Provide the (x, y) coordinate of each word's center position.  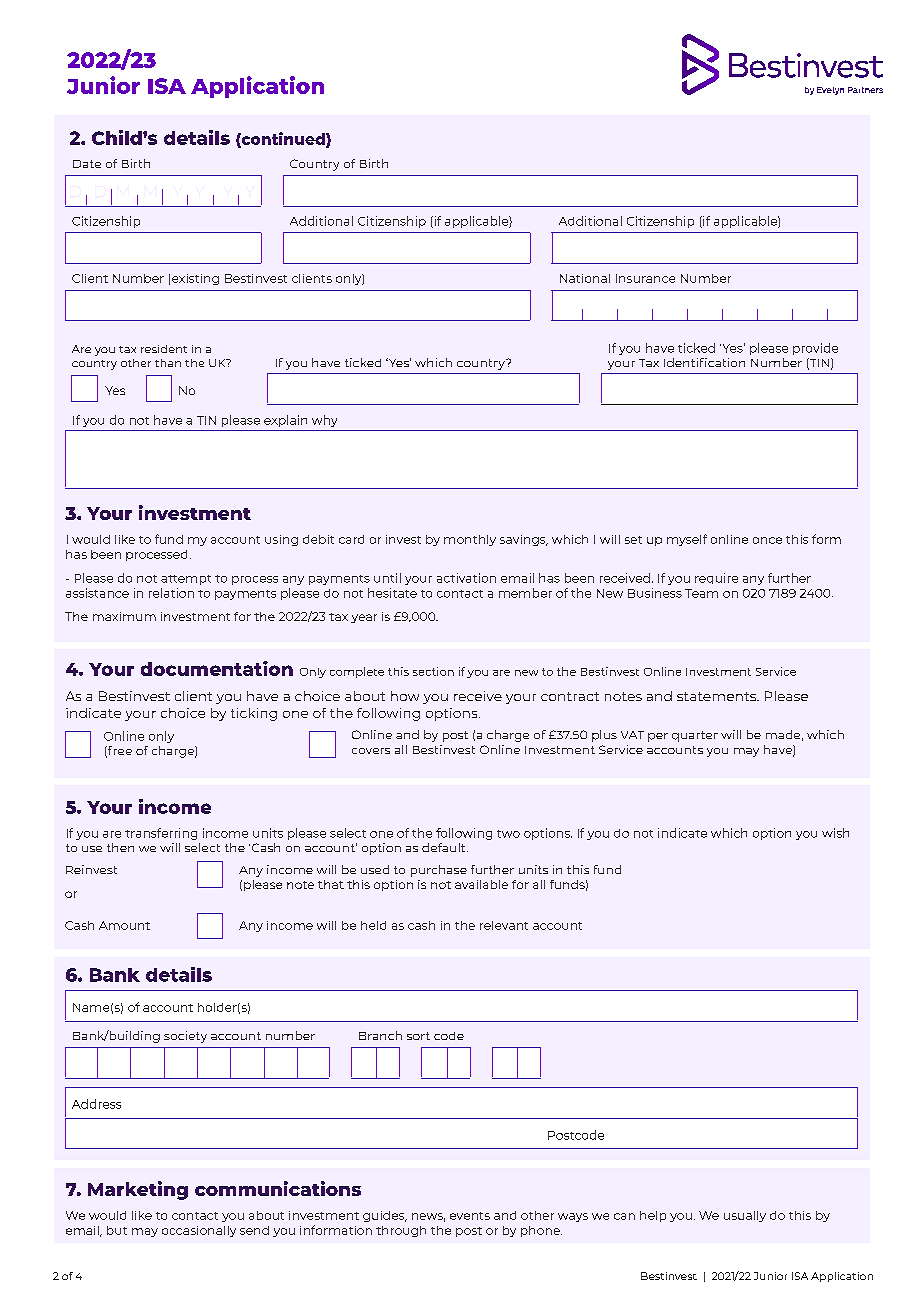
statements (718, 696)
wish (835, 833)
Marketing (138, 1190)
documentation (217, 668)
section (433, 671)
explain (285, 421)
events (470, 1216)
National (585, 278)
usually (745, 1216)
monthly (470, 540)
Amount (124, 925)
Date (87, 164)
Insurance (645, 278)
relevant (504, 925)
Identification (704, 362)
